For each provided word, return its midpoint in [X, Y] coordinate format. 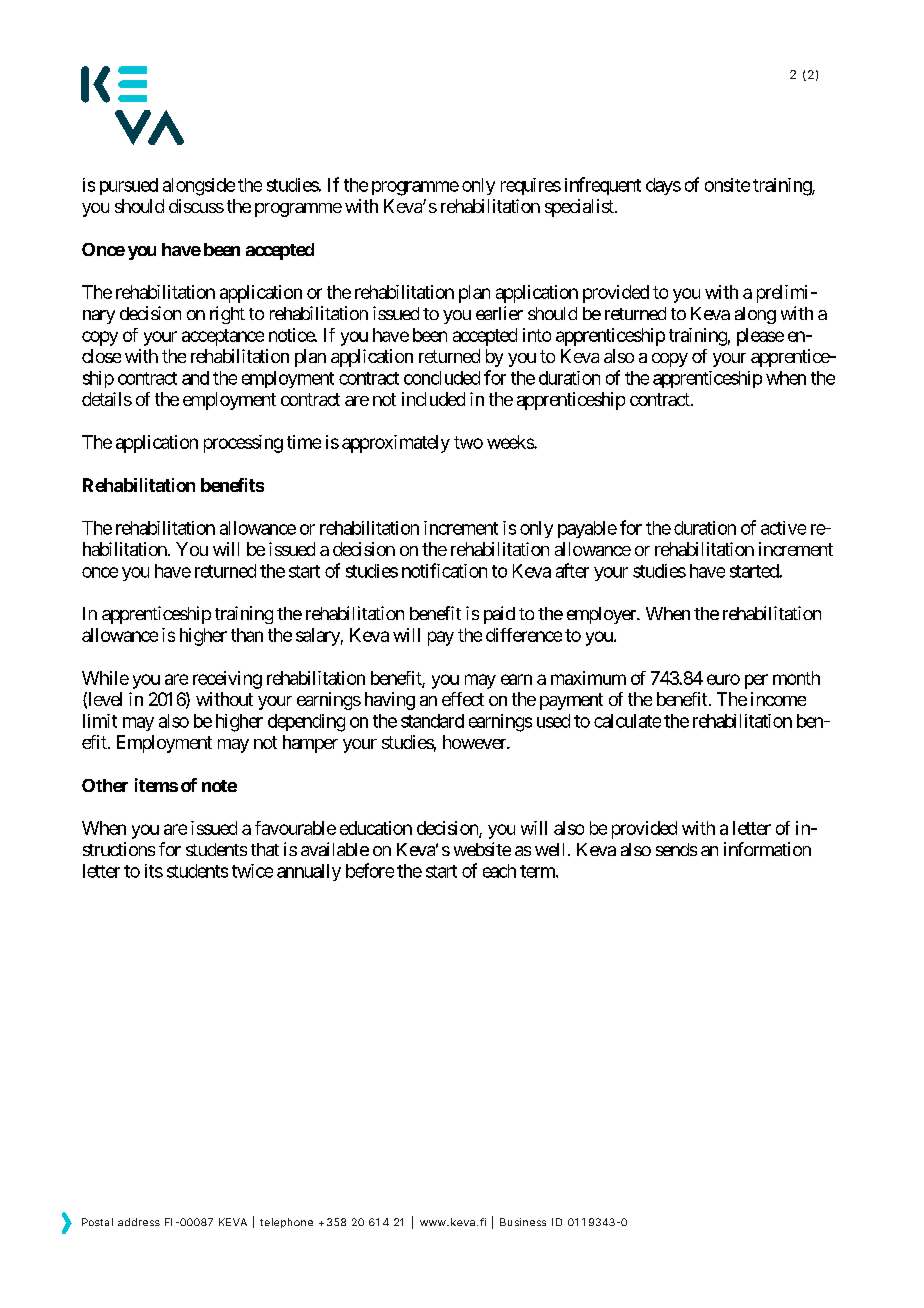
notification [444, 570]
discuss [196, 206]
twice [252, 871]
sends [676, 849]
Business [523, 1222]
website [482, 849]
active [783, 528]
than [247, 635]
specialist [580, 208]
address [139, 1222]
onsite [727, 185]
